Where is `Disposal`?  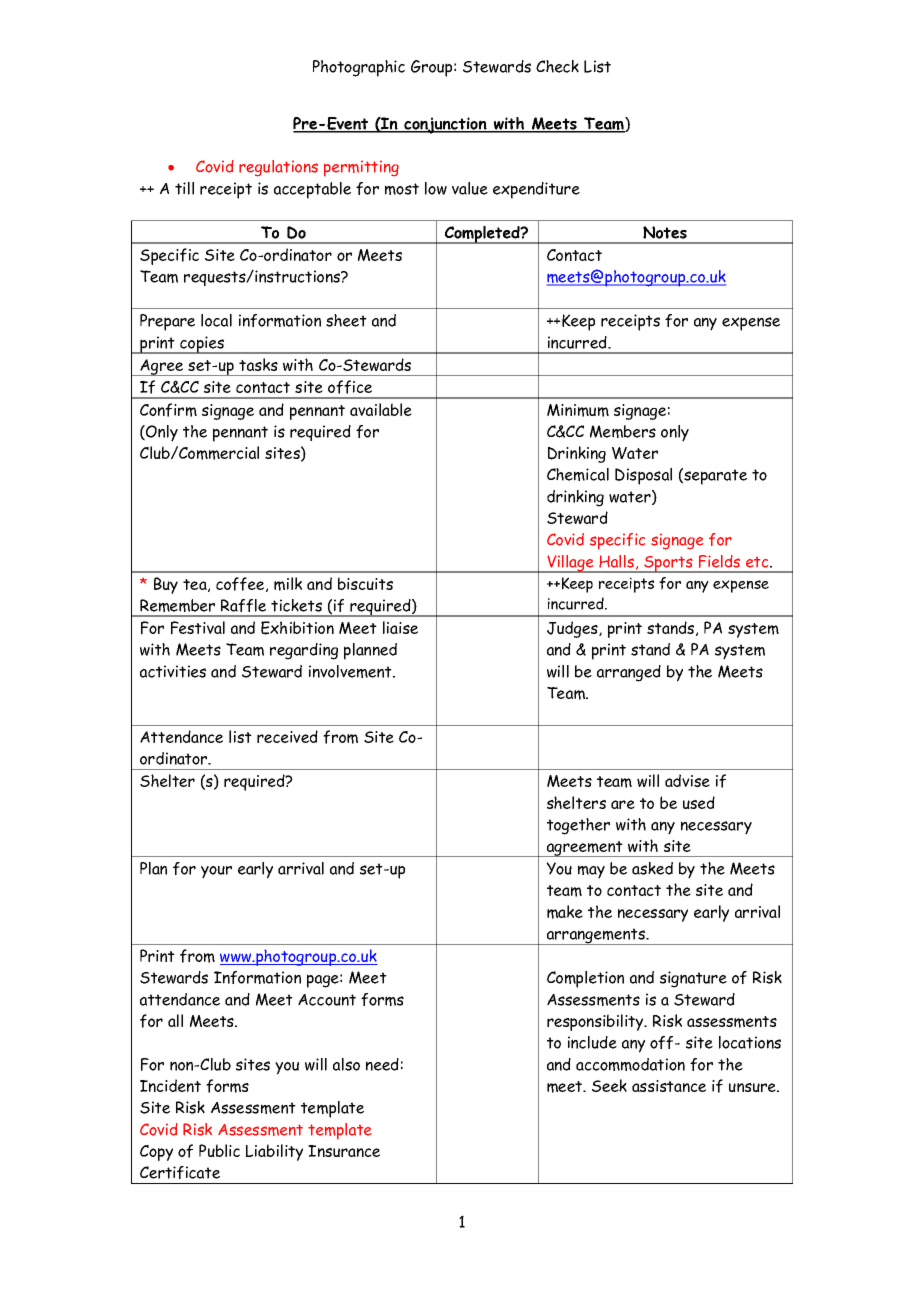
Disposal is located at coordinates (643, 476).
